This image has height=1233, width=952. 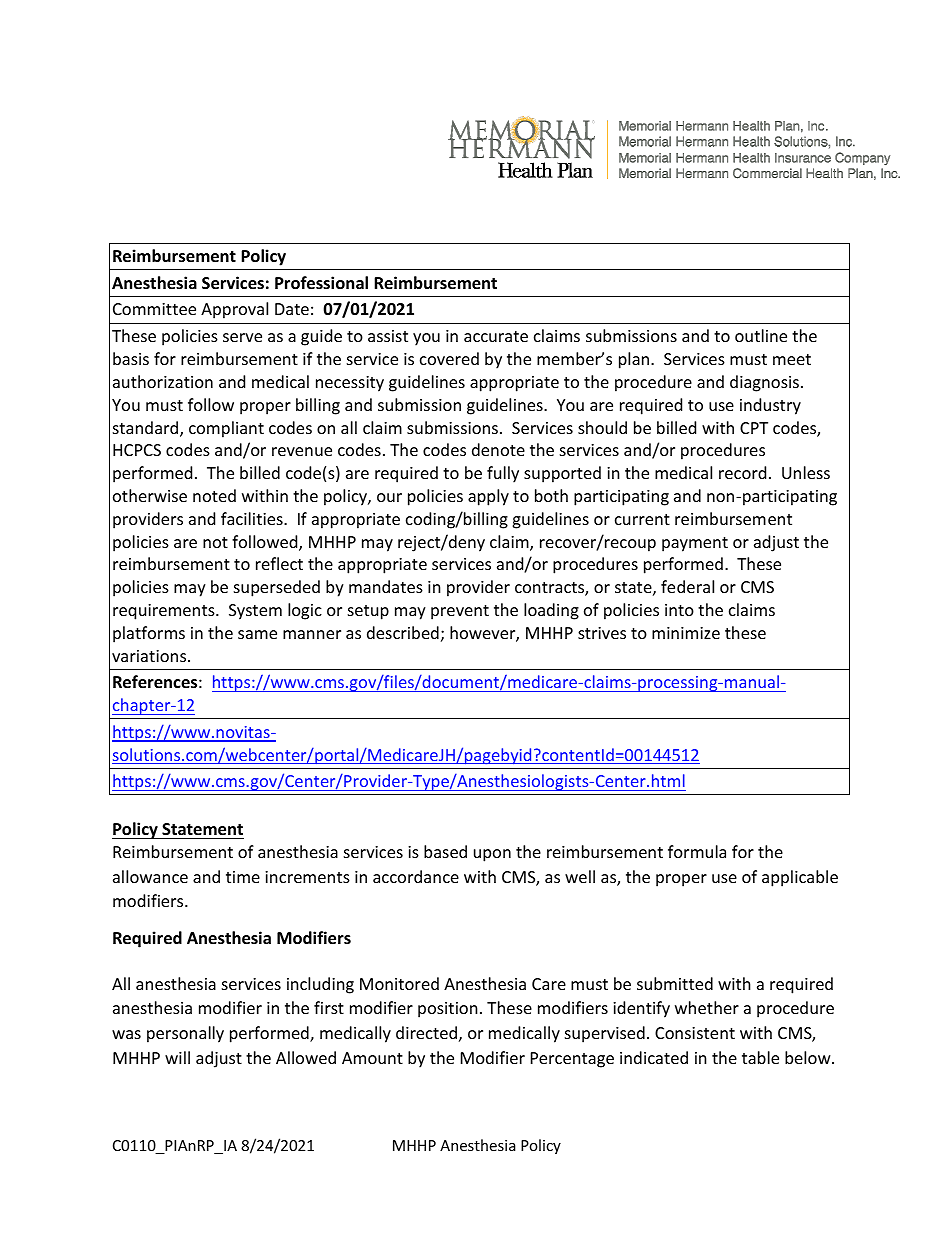 I want to click on Approval, so click(x=234, y=310).
